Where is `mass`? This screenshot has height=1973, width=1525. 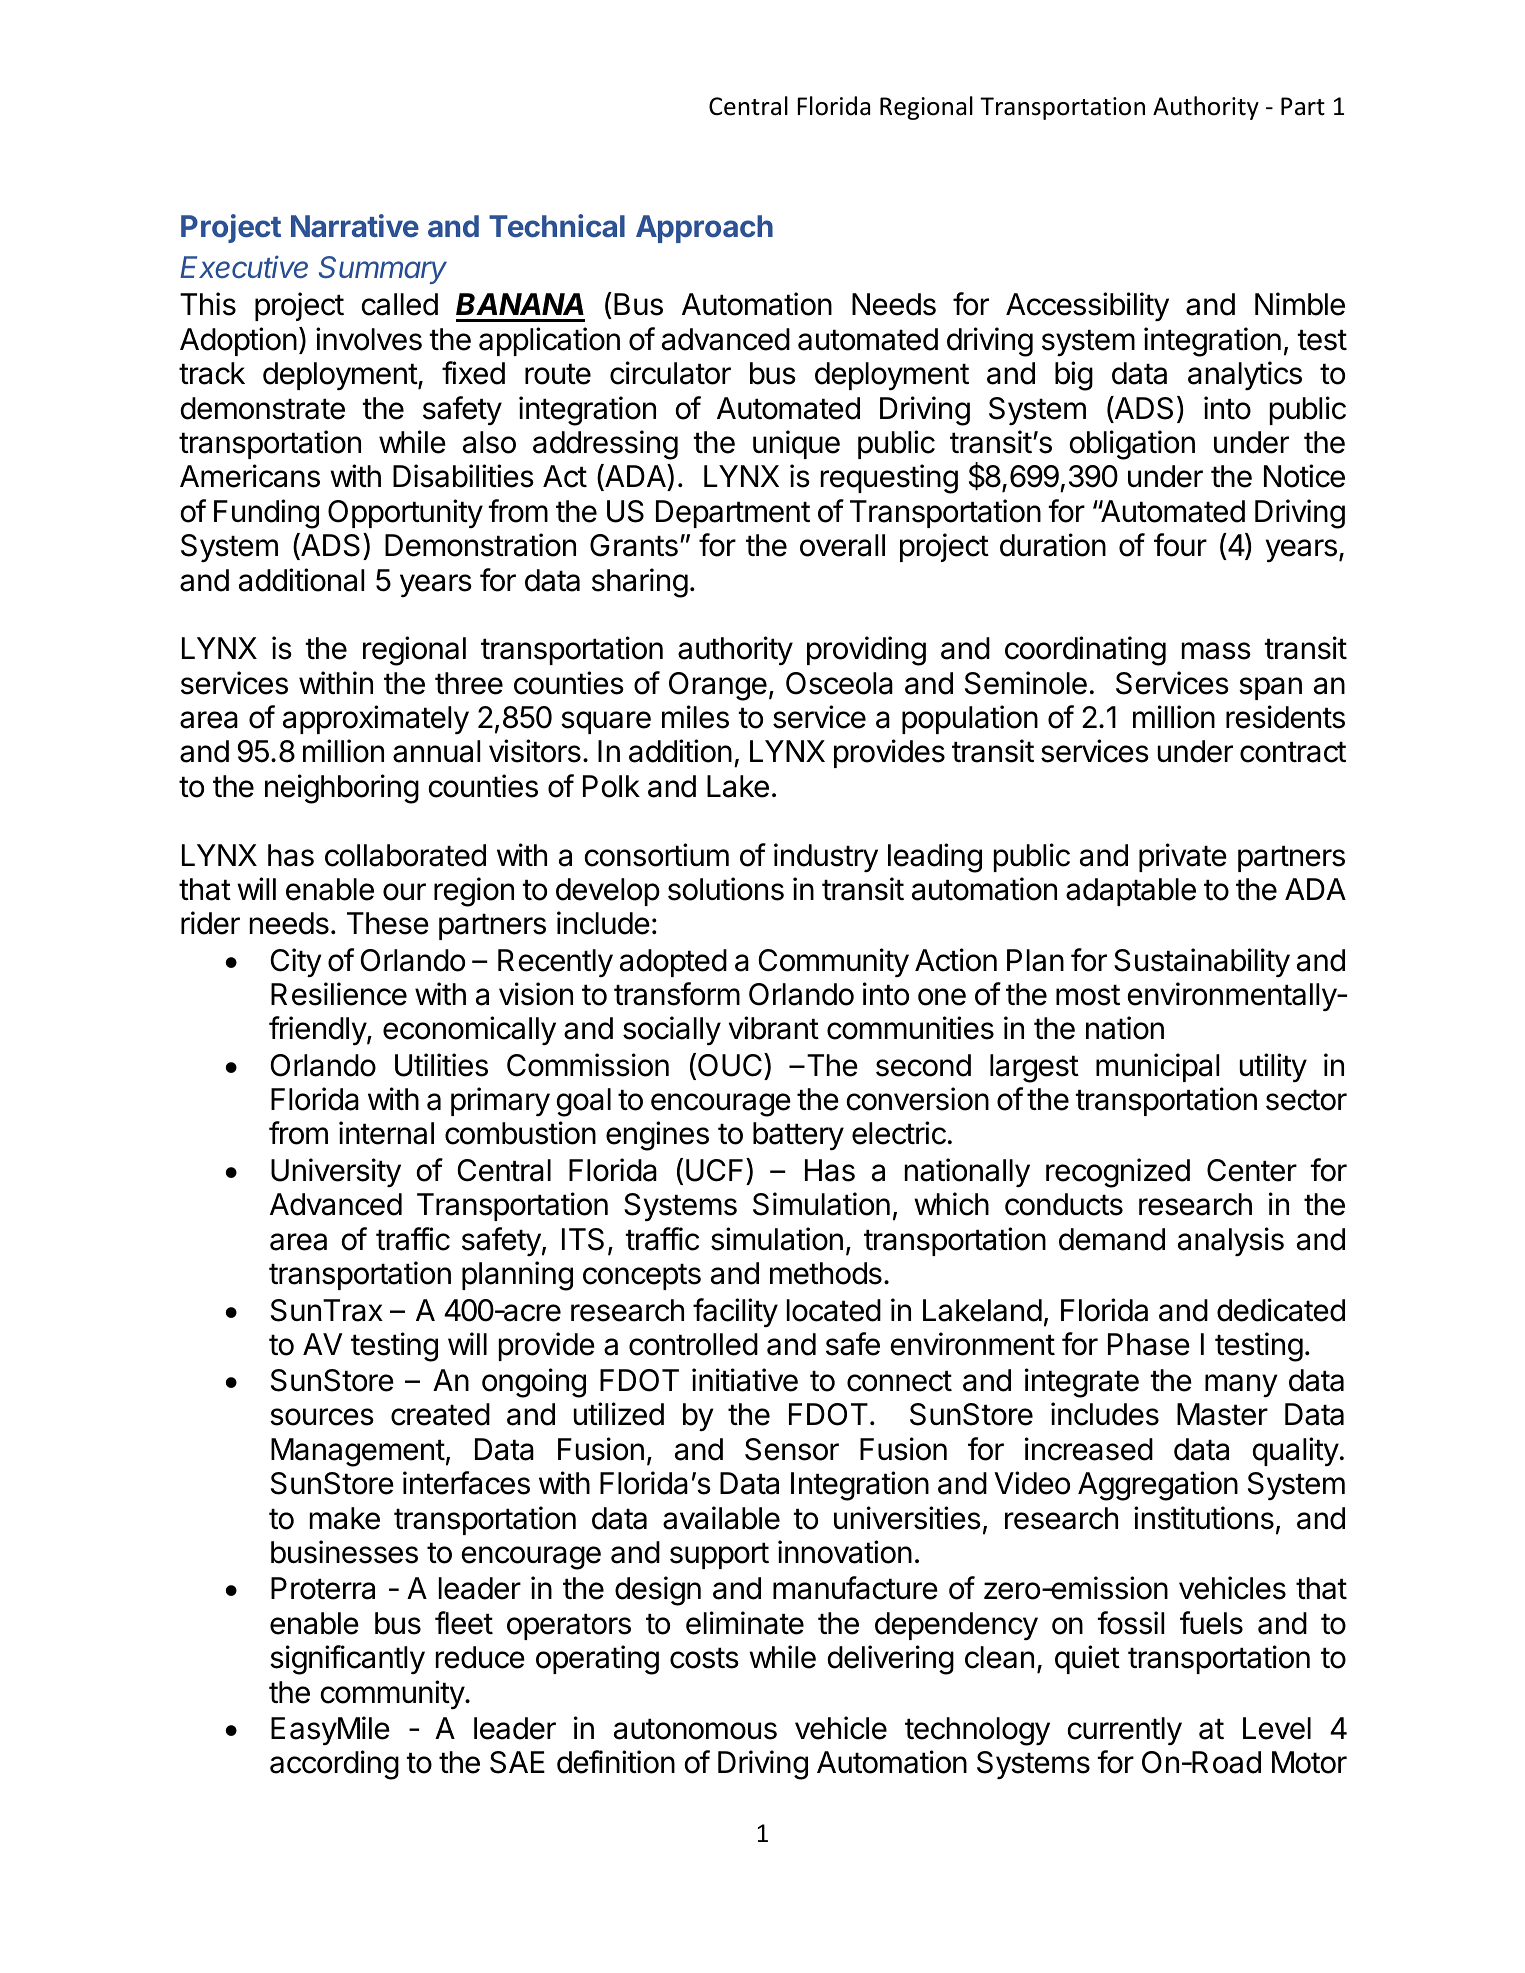
mass is located at coordinates (1216, 651).
